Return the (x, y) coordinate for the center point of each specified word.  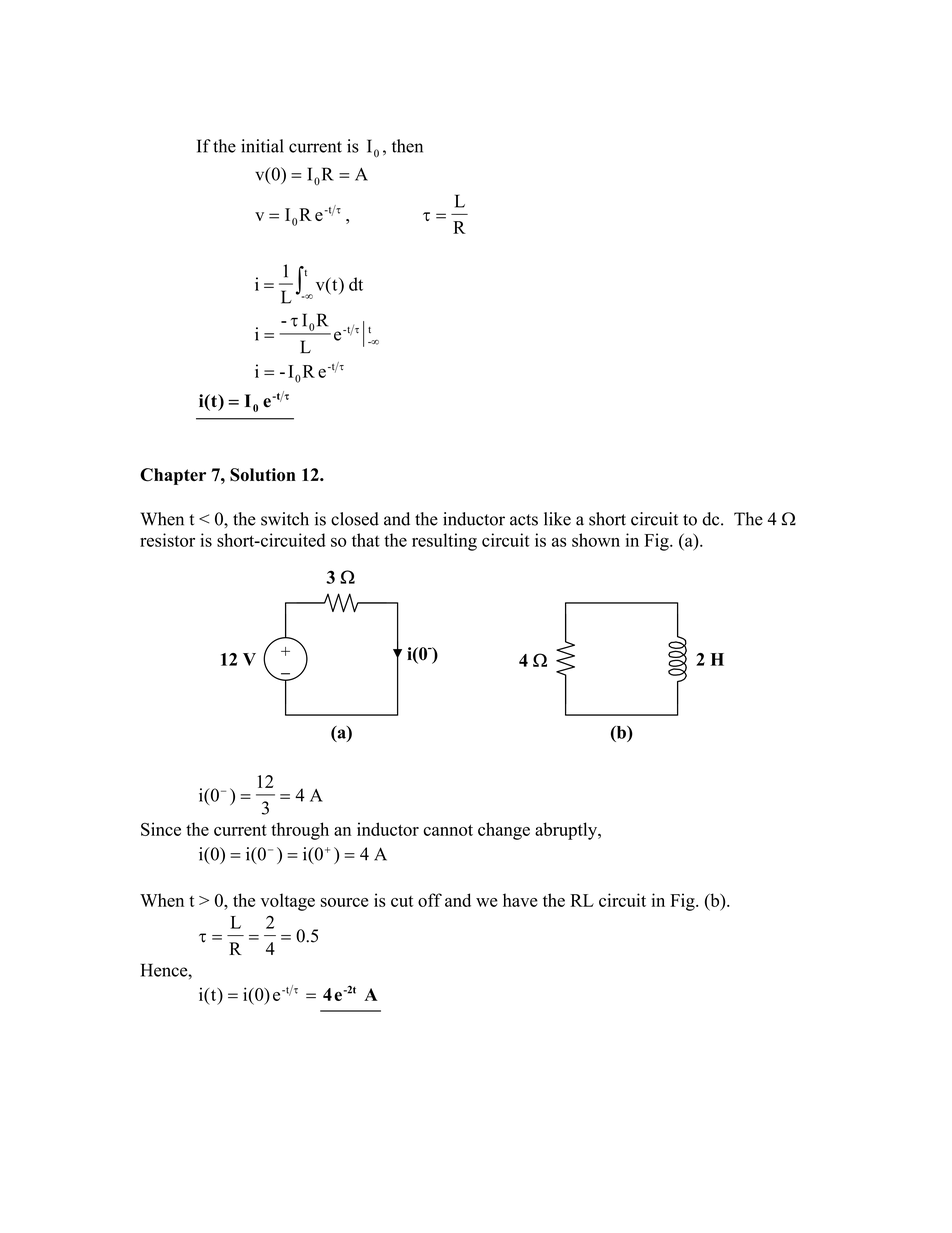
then (407, 146)
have (520, 900)
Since (161, 829)
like (557, 519)
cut (402, 901)
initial (262, 146)
